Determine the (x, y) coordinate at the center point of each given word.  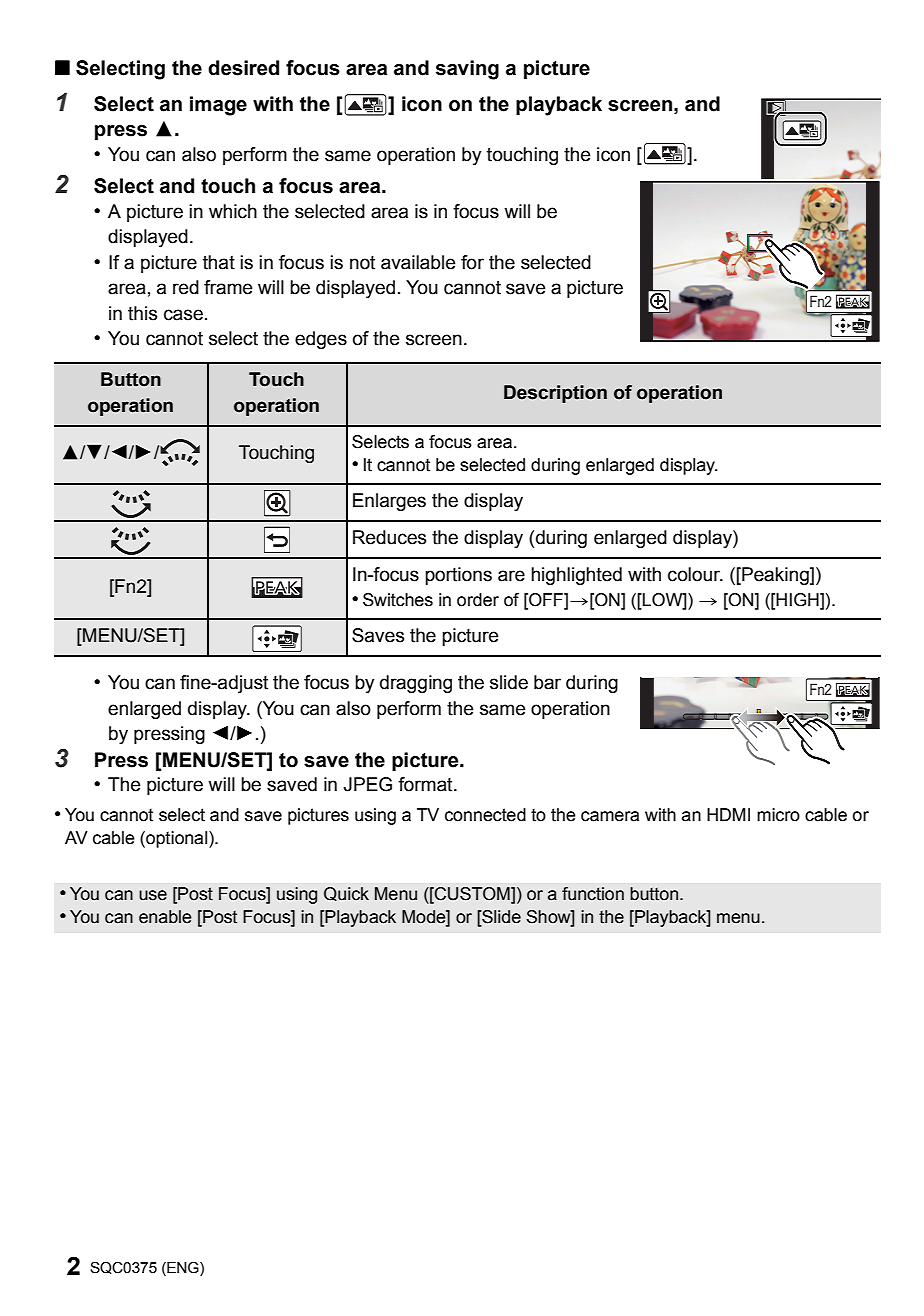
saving (467, 70)
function (593, 894)
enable (165, 917)
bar (547, 682)
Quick (346, 894)
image (218, 106)
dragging (416, 684)
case (183, 315)
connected (485, 815)
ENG (183, 1268)
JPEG (367, 784)
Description (555, 394)
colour (695, 574)
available (418, 262)
